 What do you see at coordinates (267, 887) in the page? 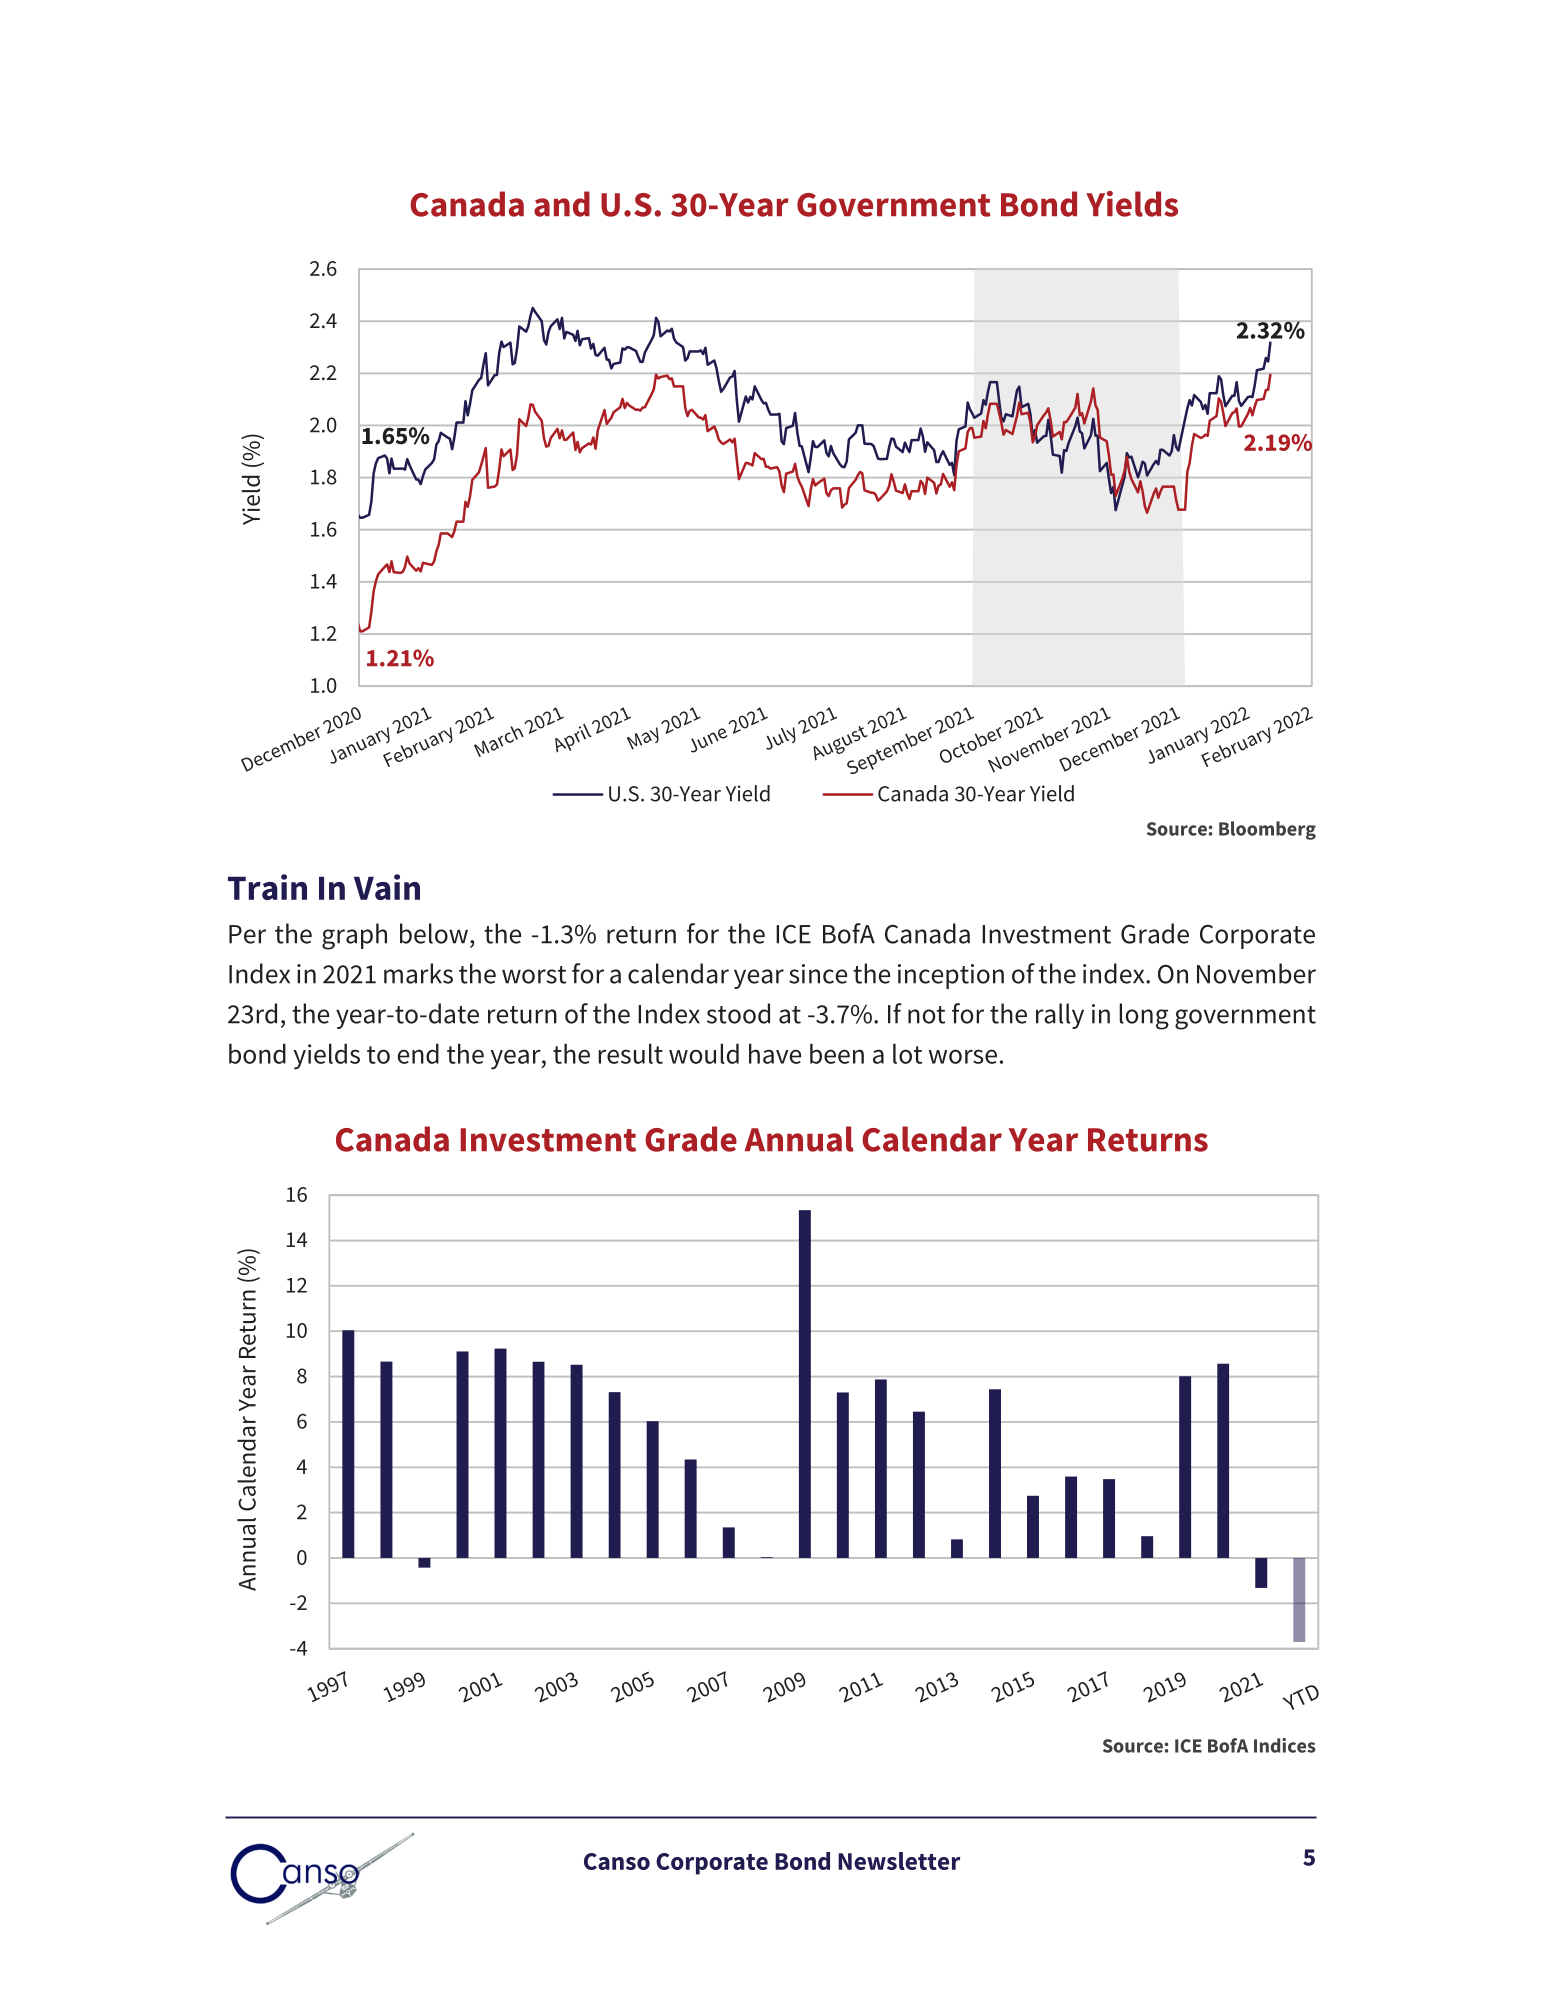
I see `Train` at bounding box center [267, 887].
